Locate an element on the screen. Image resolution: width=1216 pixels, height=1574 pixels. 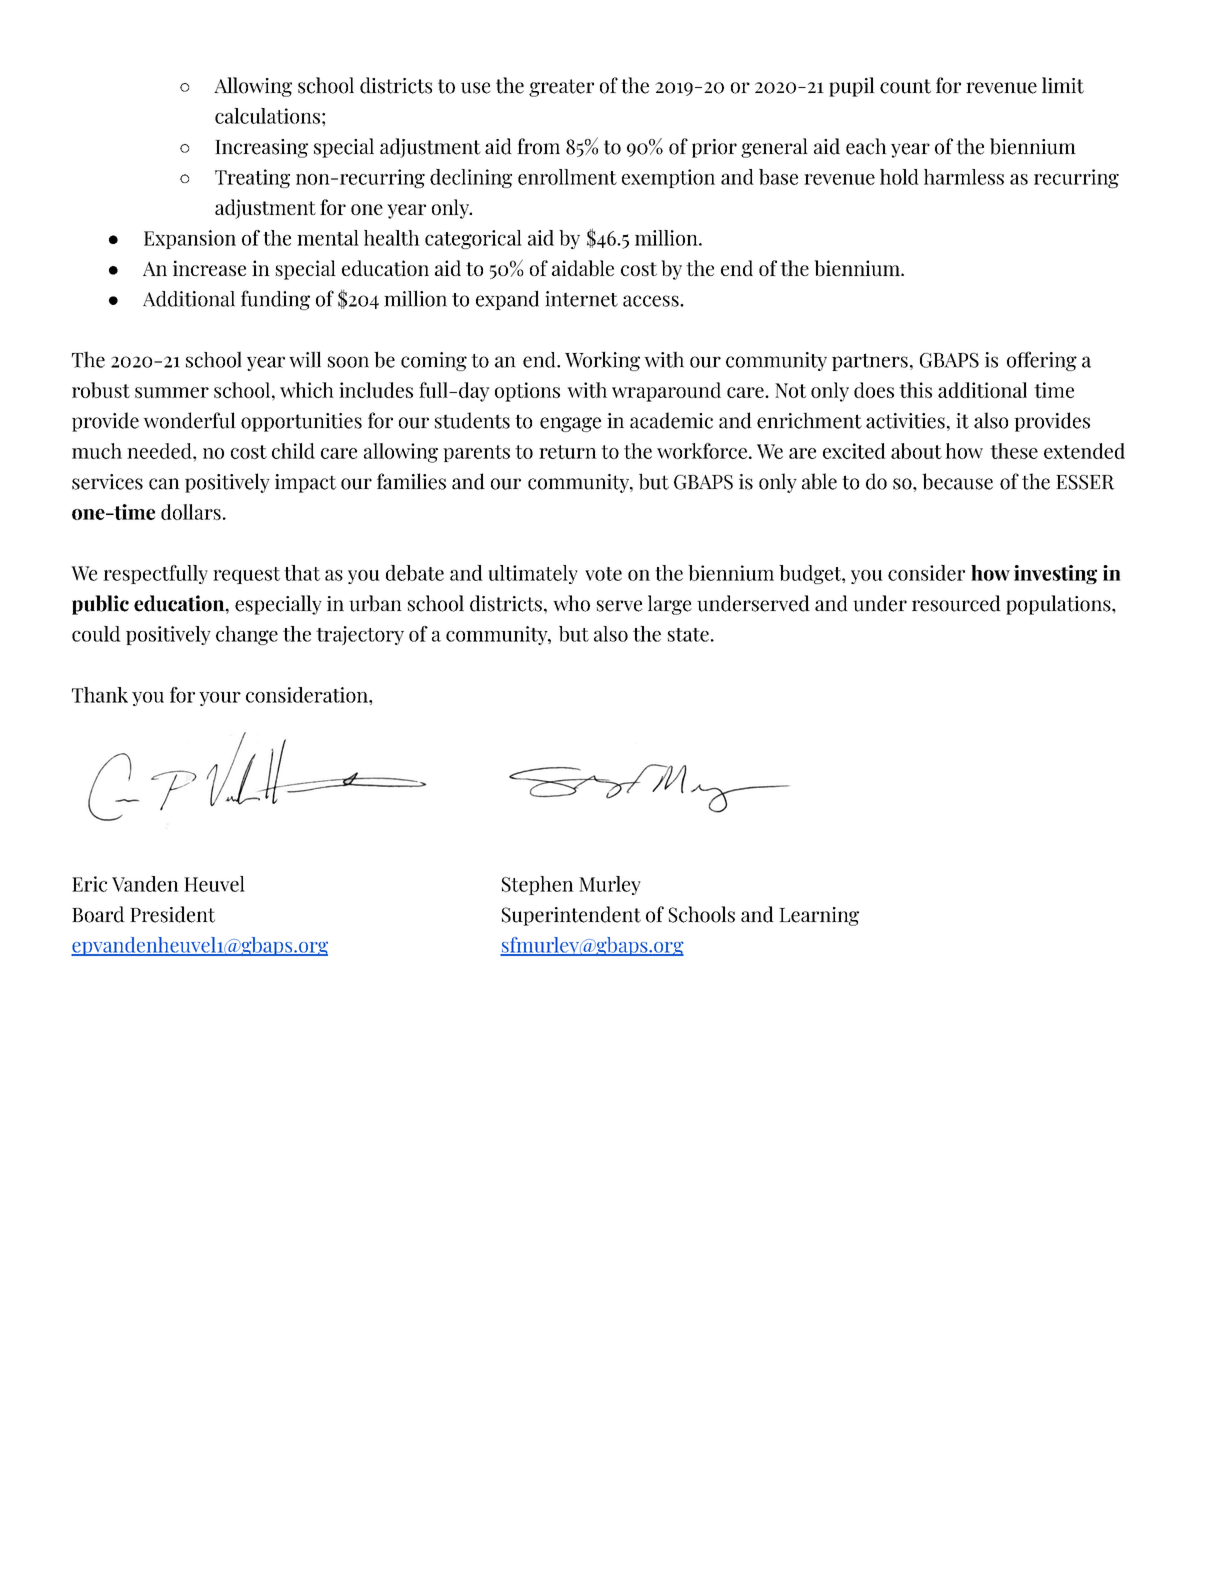
wonderful is located at coordinates (189, 420).
